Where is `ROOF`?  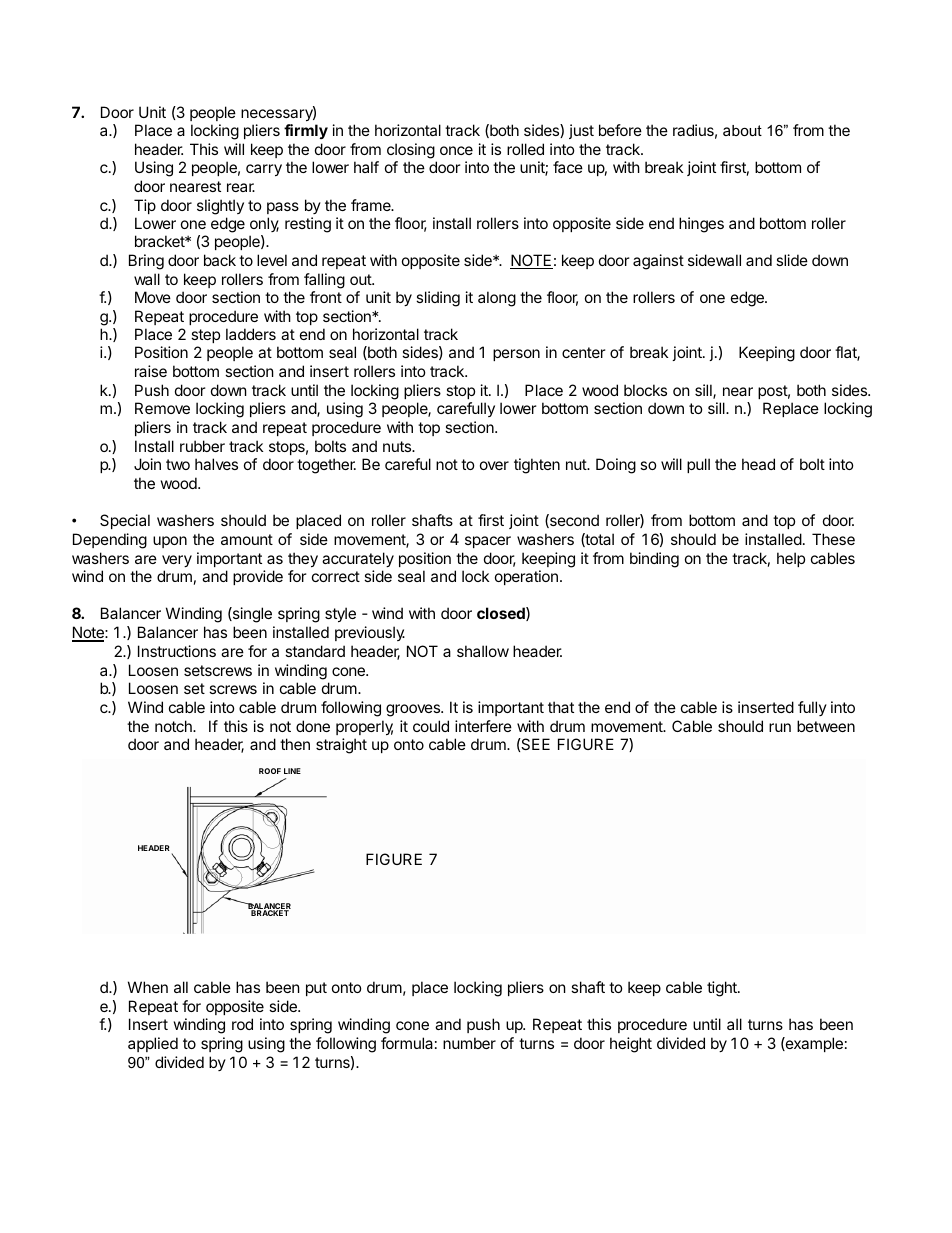 ROOF is located at coordinates (270, 771).
